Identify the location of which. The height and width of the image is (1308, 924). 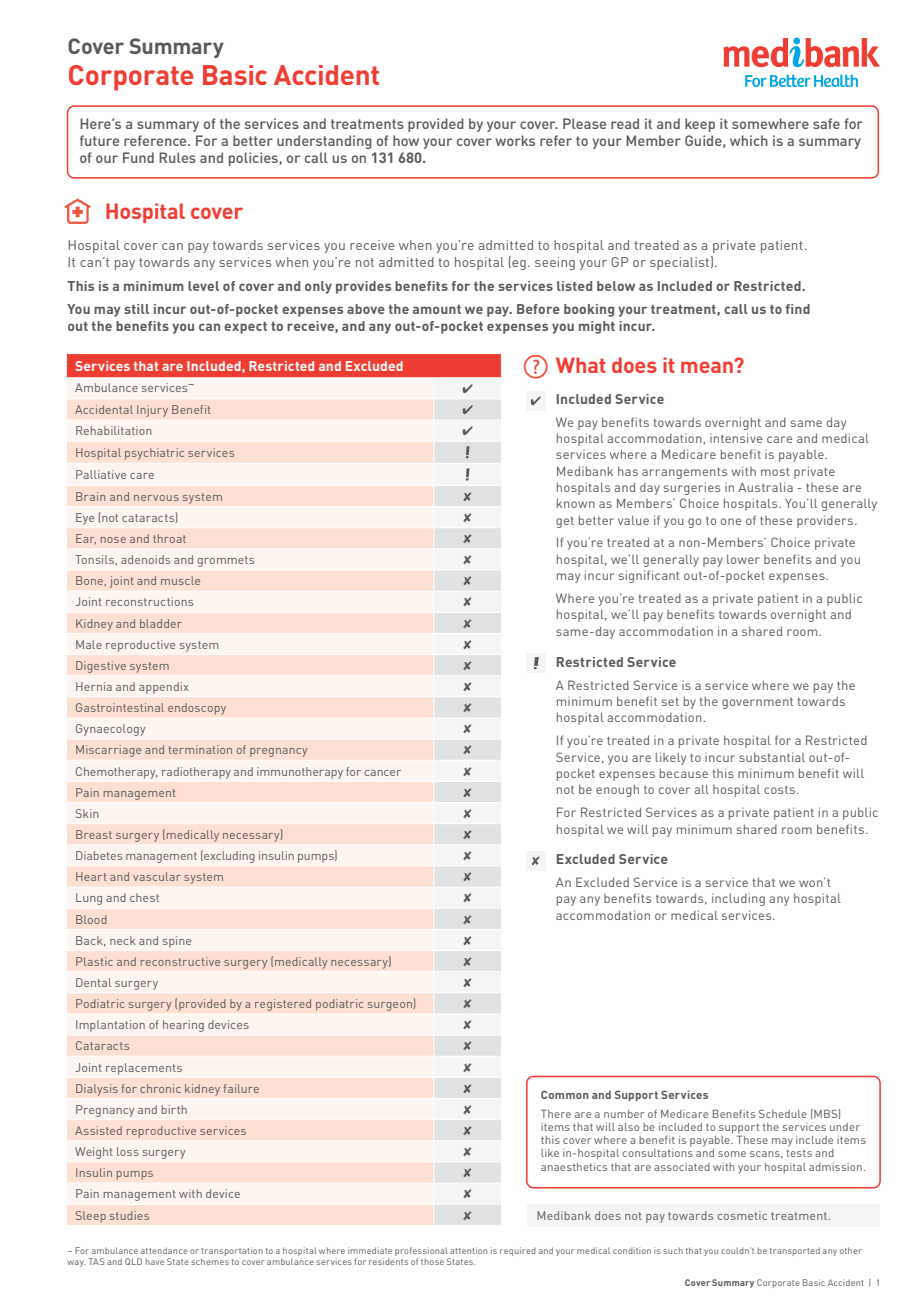
(749, 140).
